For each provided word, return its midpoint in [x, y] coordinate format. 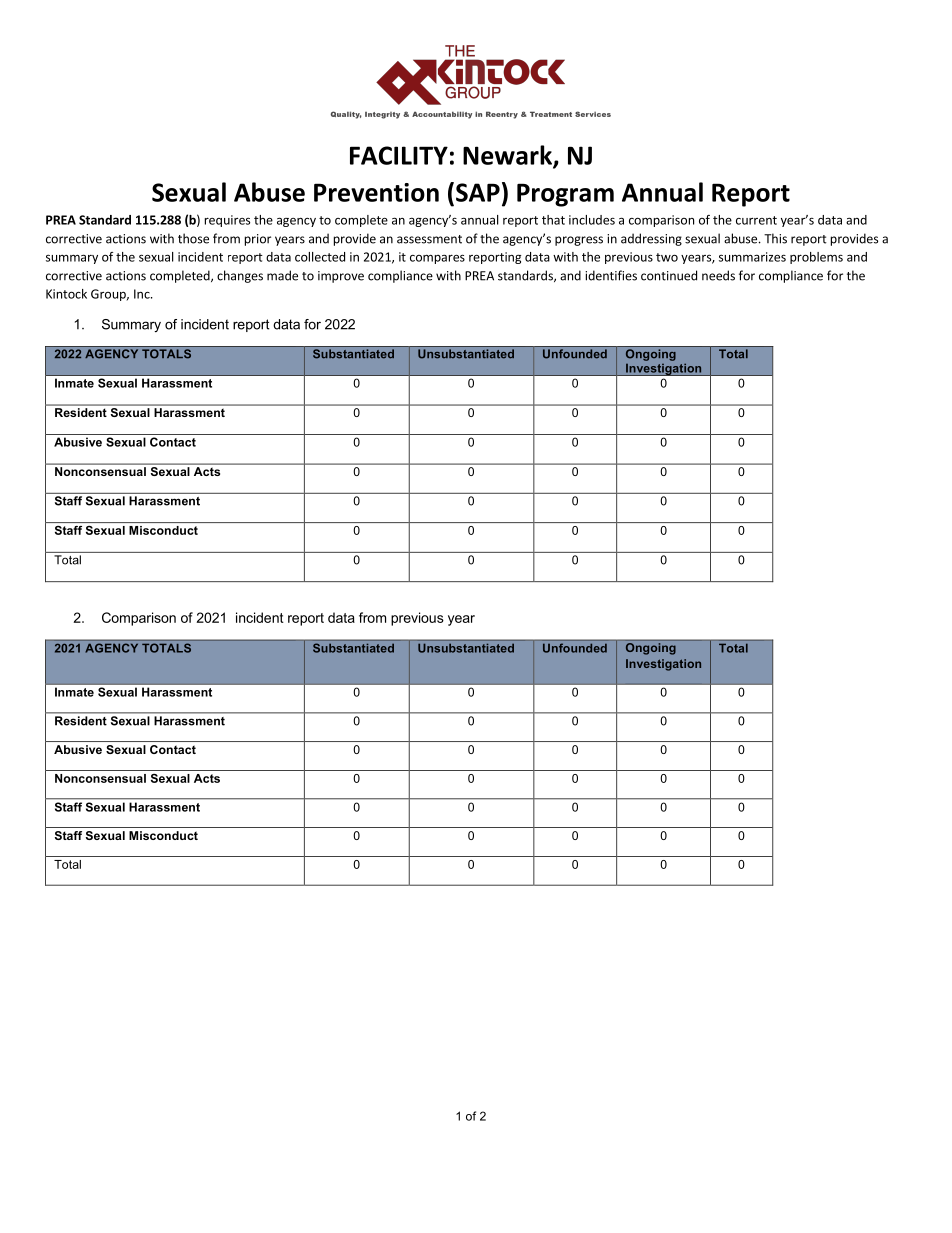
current [756, 220]
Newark [508, 156]
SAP [478, 192]
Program [565, 195]
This [775, 238]
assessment [429, 239]
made [282, 275]
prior [258, 240]
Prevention [376, 192]
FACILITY [399, 155]
